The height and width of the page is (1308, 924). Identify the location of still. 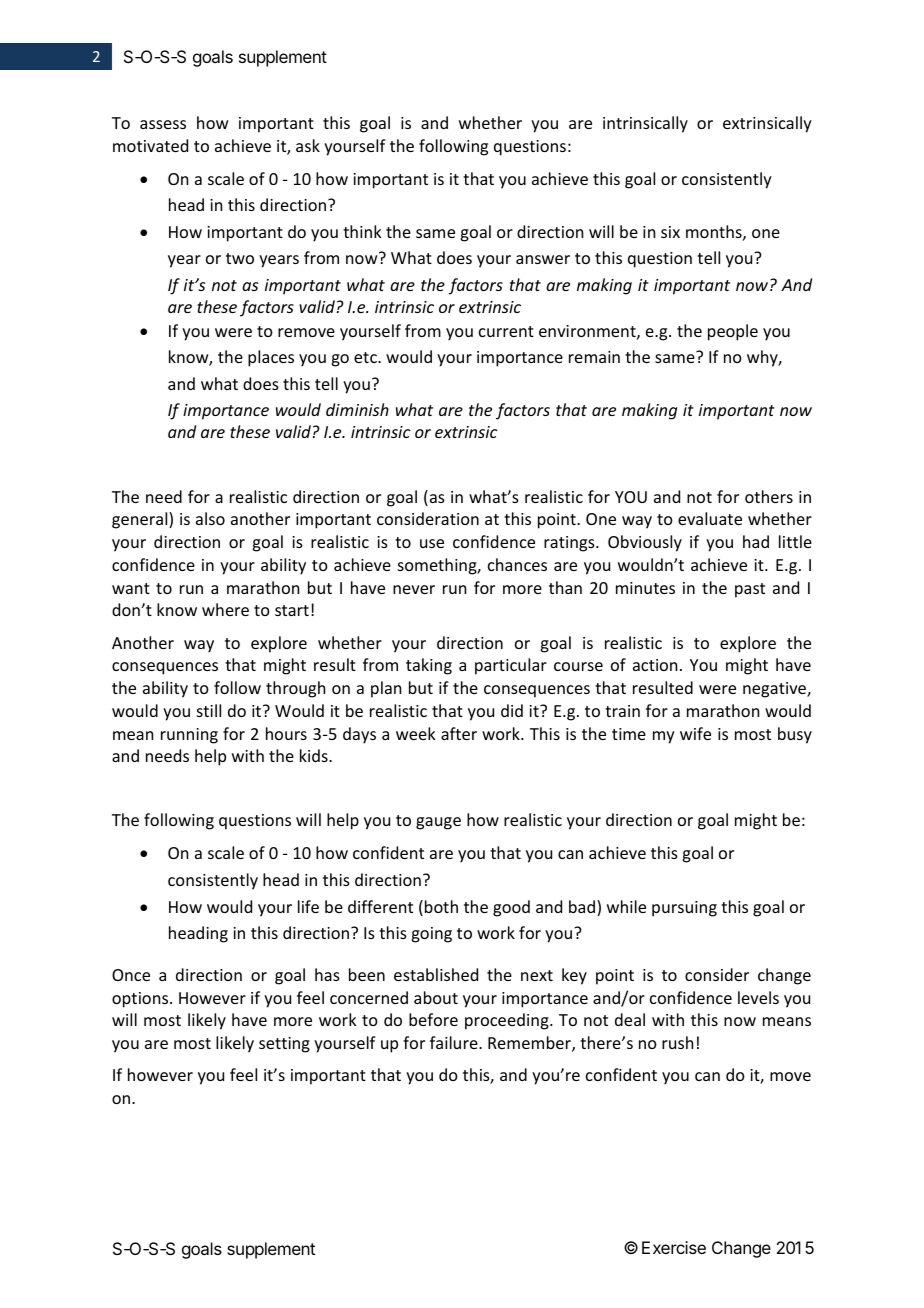
(209, 710).
